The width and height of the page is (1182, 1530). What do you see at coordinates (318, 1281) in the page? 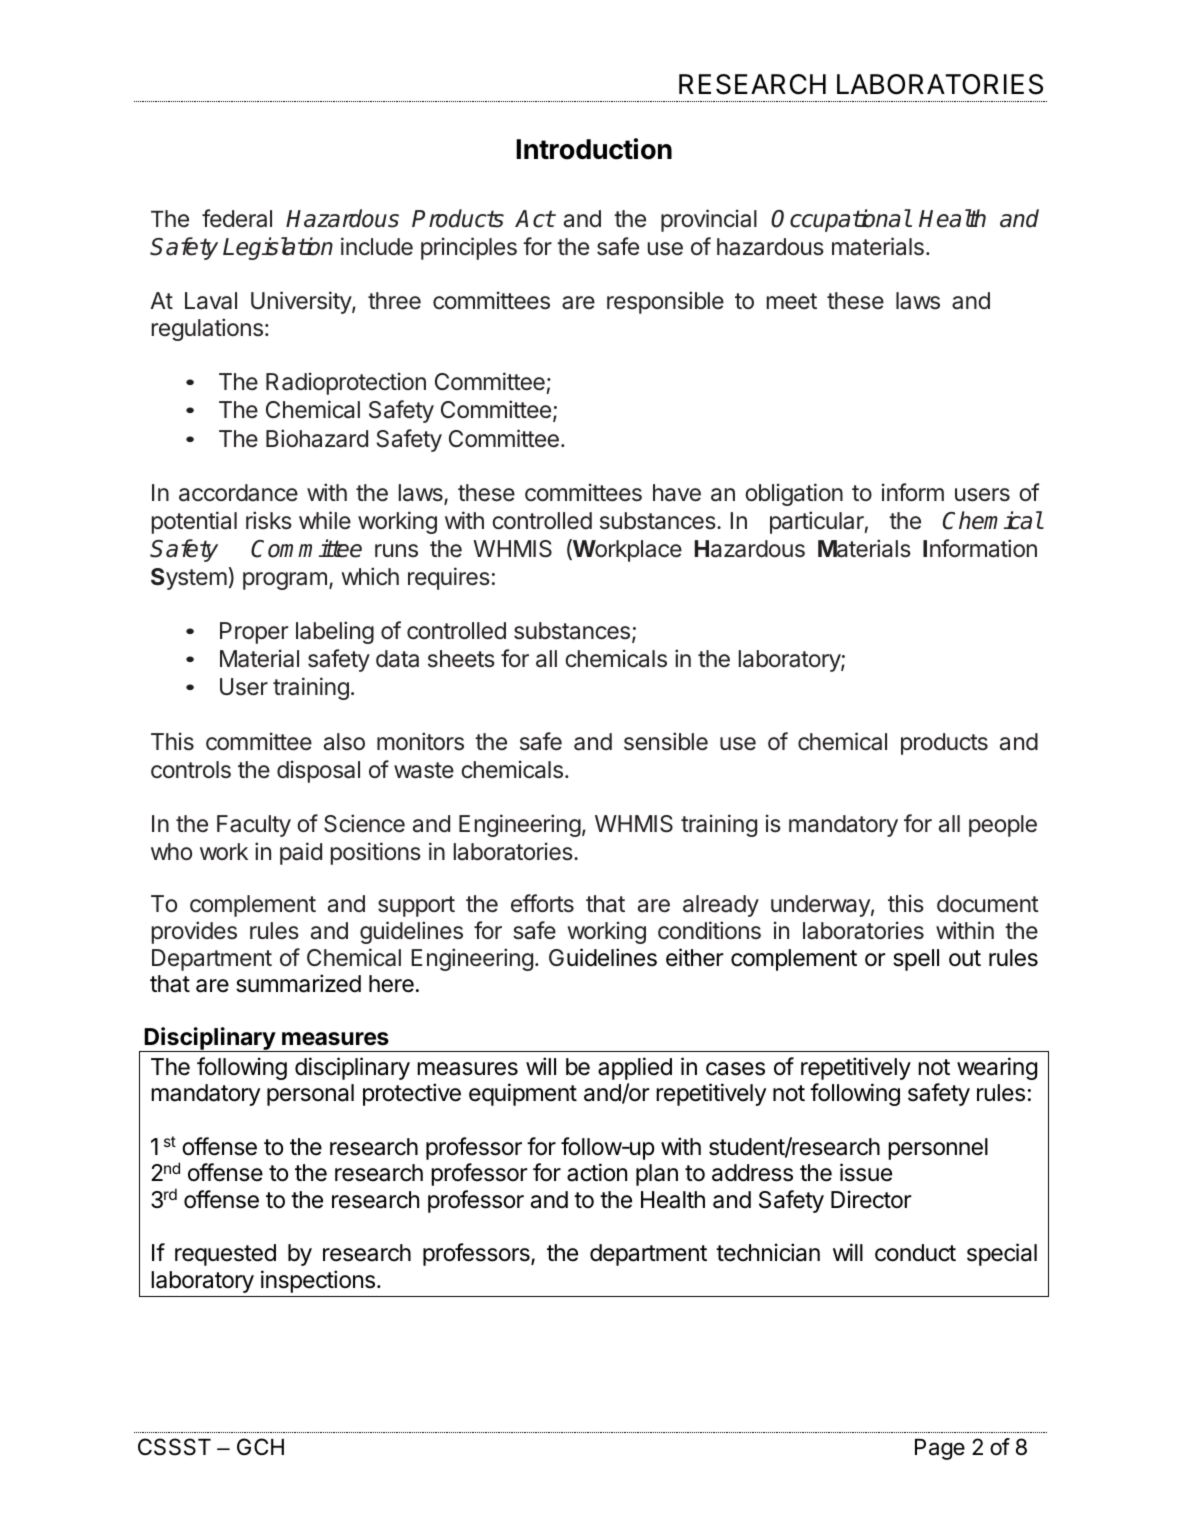
I see `inspections` at bounding box center [318, 1281].
